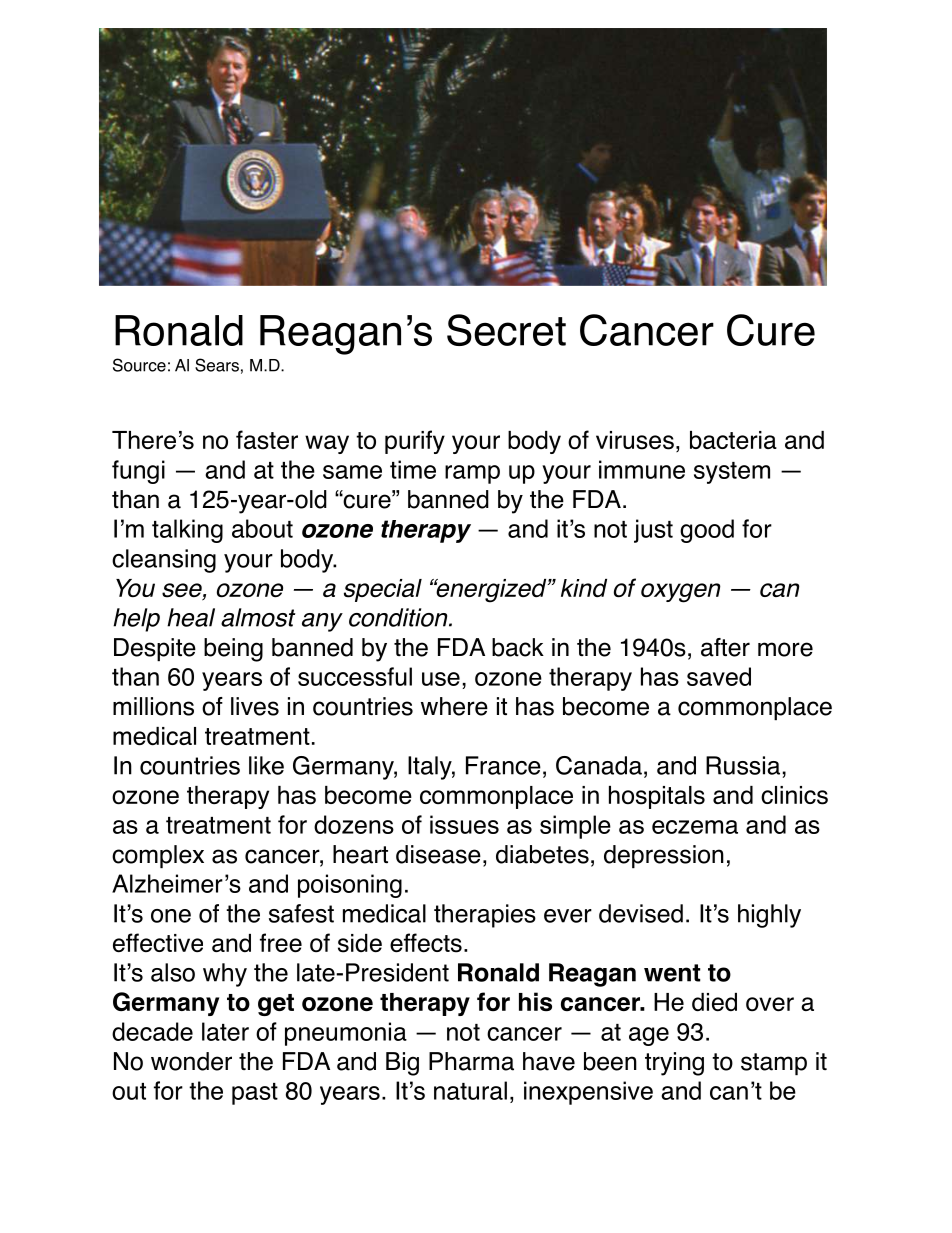 Image resolution: width=952 pixels, height=1233 pixels. What do you see at coordinates (769, 916) in the screenshot?
I see `highly` at bounding box center [769, 916].
